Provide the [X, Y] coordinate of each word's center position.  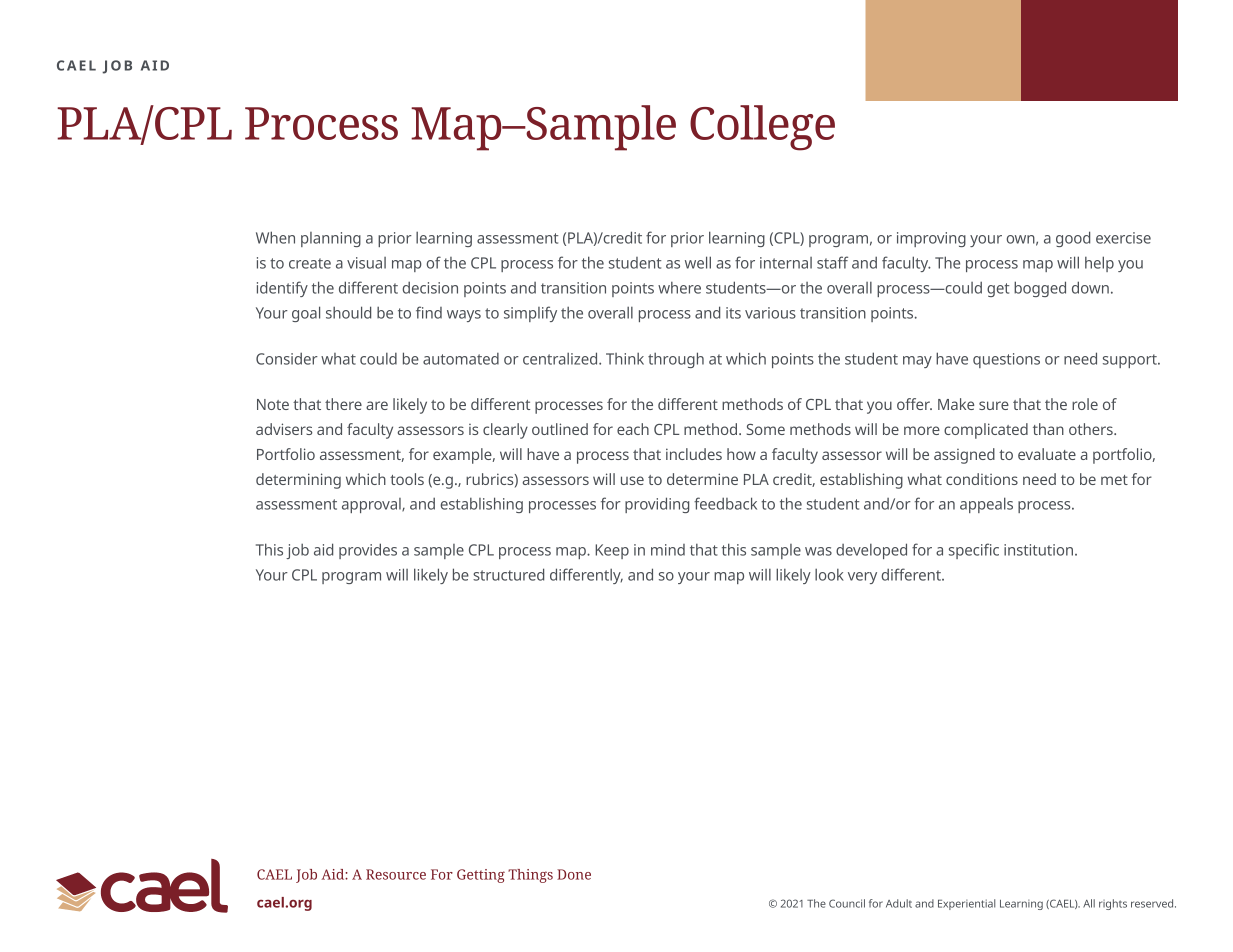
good [1073, 239]
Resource [396, 874]
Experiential [966, 904]
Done [574, 874]
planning [331, 239]
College [762, 128]
